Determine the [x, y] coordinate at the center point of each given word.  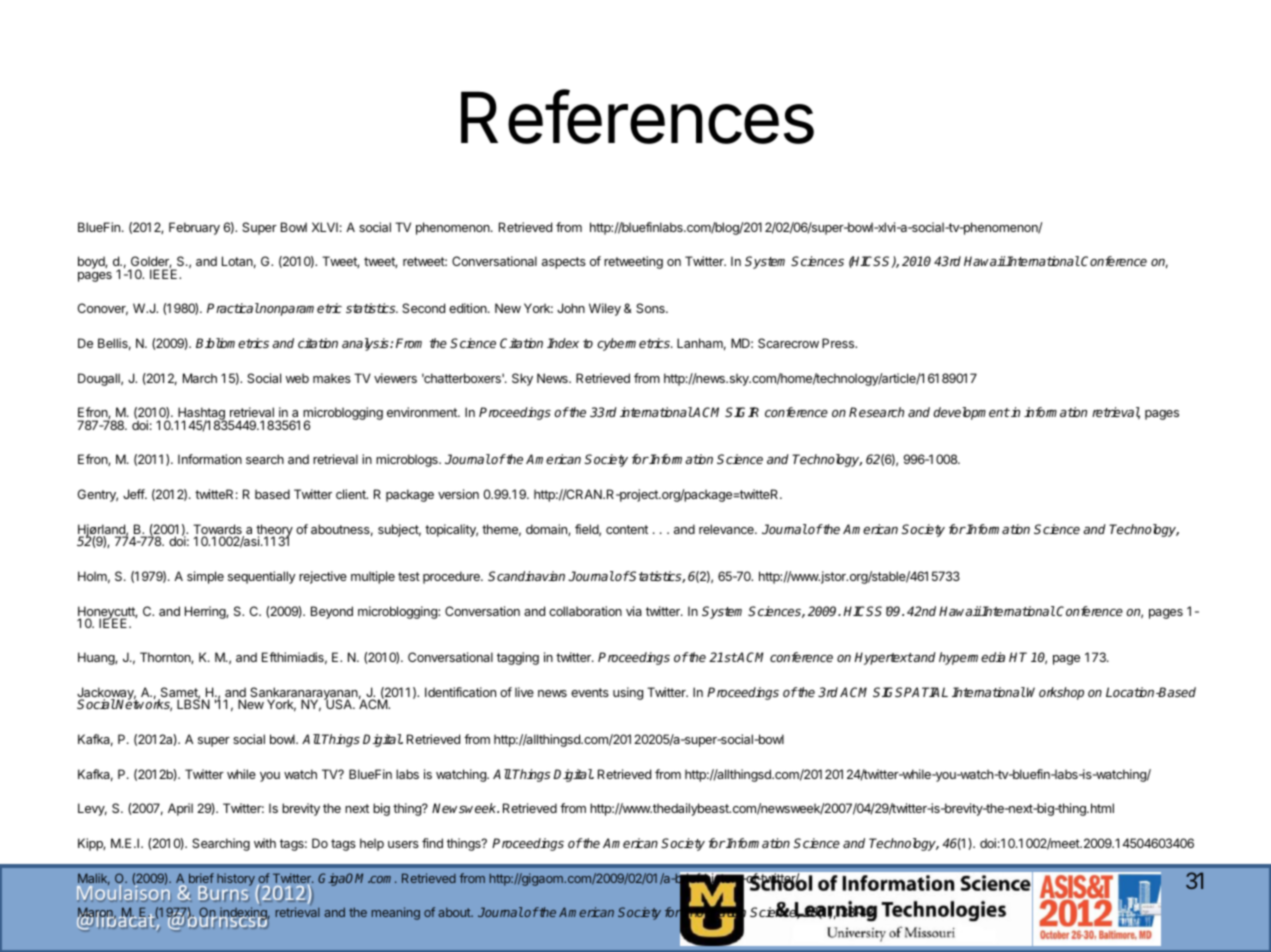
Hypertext [883, 658]
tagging [518, 658]
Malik [94, 879]
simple [205, 577]
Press [839, 343]
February [194, 228]
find [432, 843]
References [637, 117]
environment [423, 412]
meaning [396, 913]
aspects [564, 263]
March [200, 378]
